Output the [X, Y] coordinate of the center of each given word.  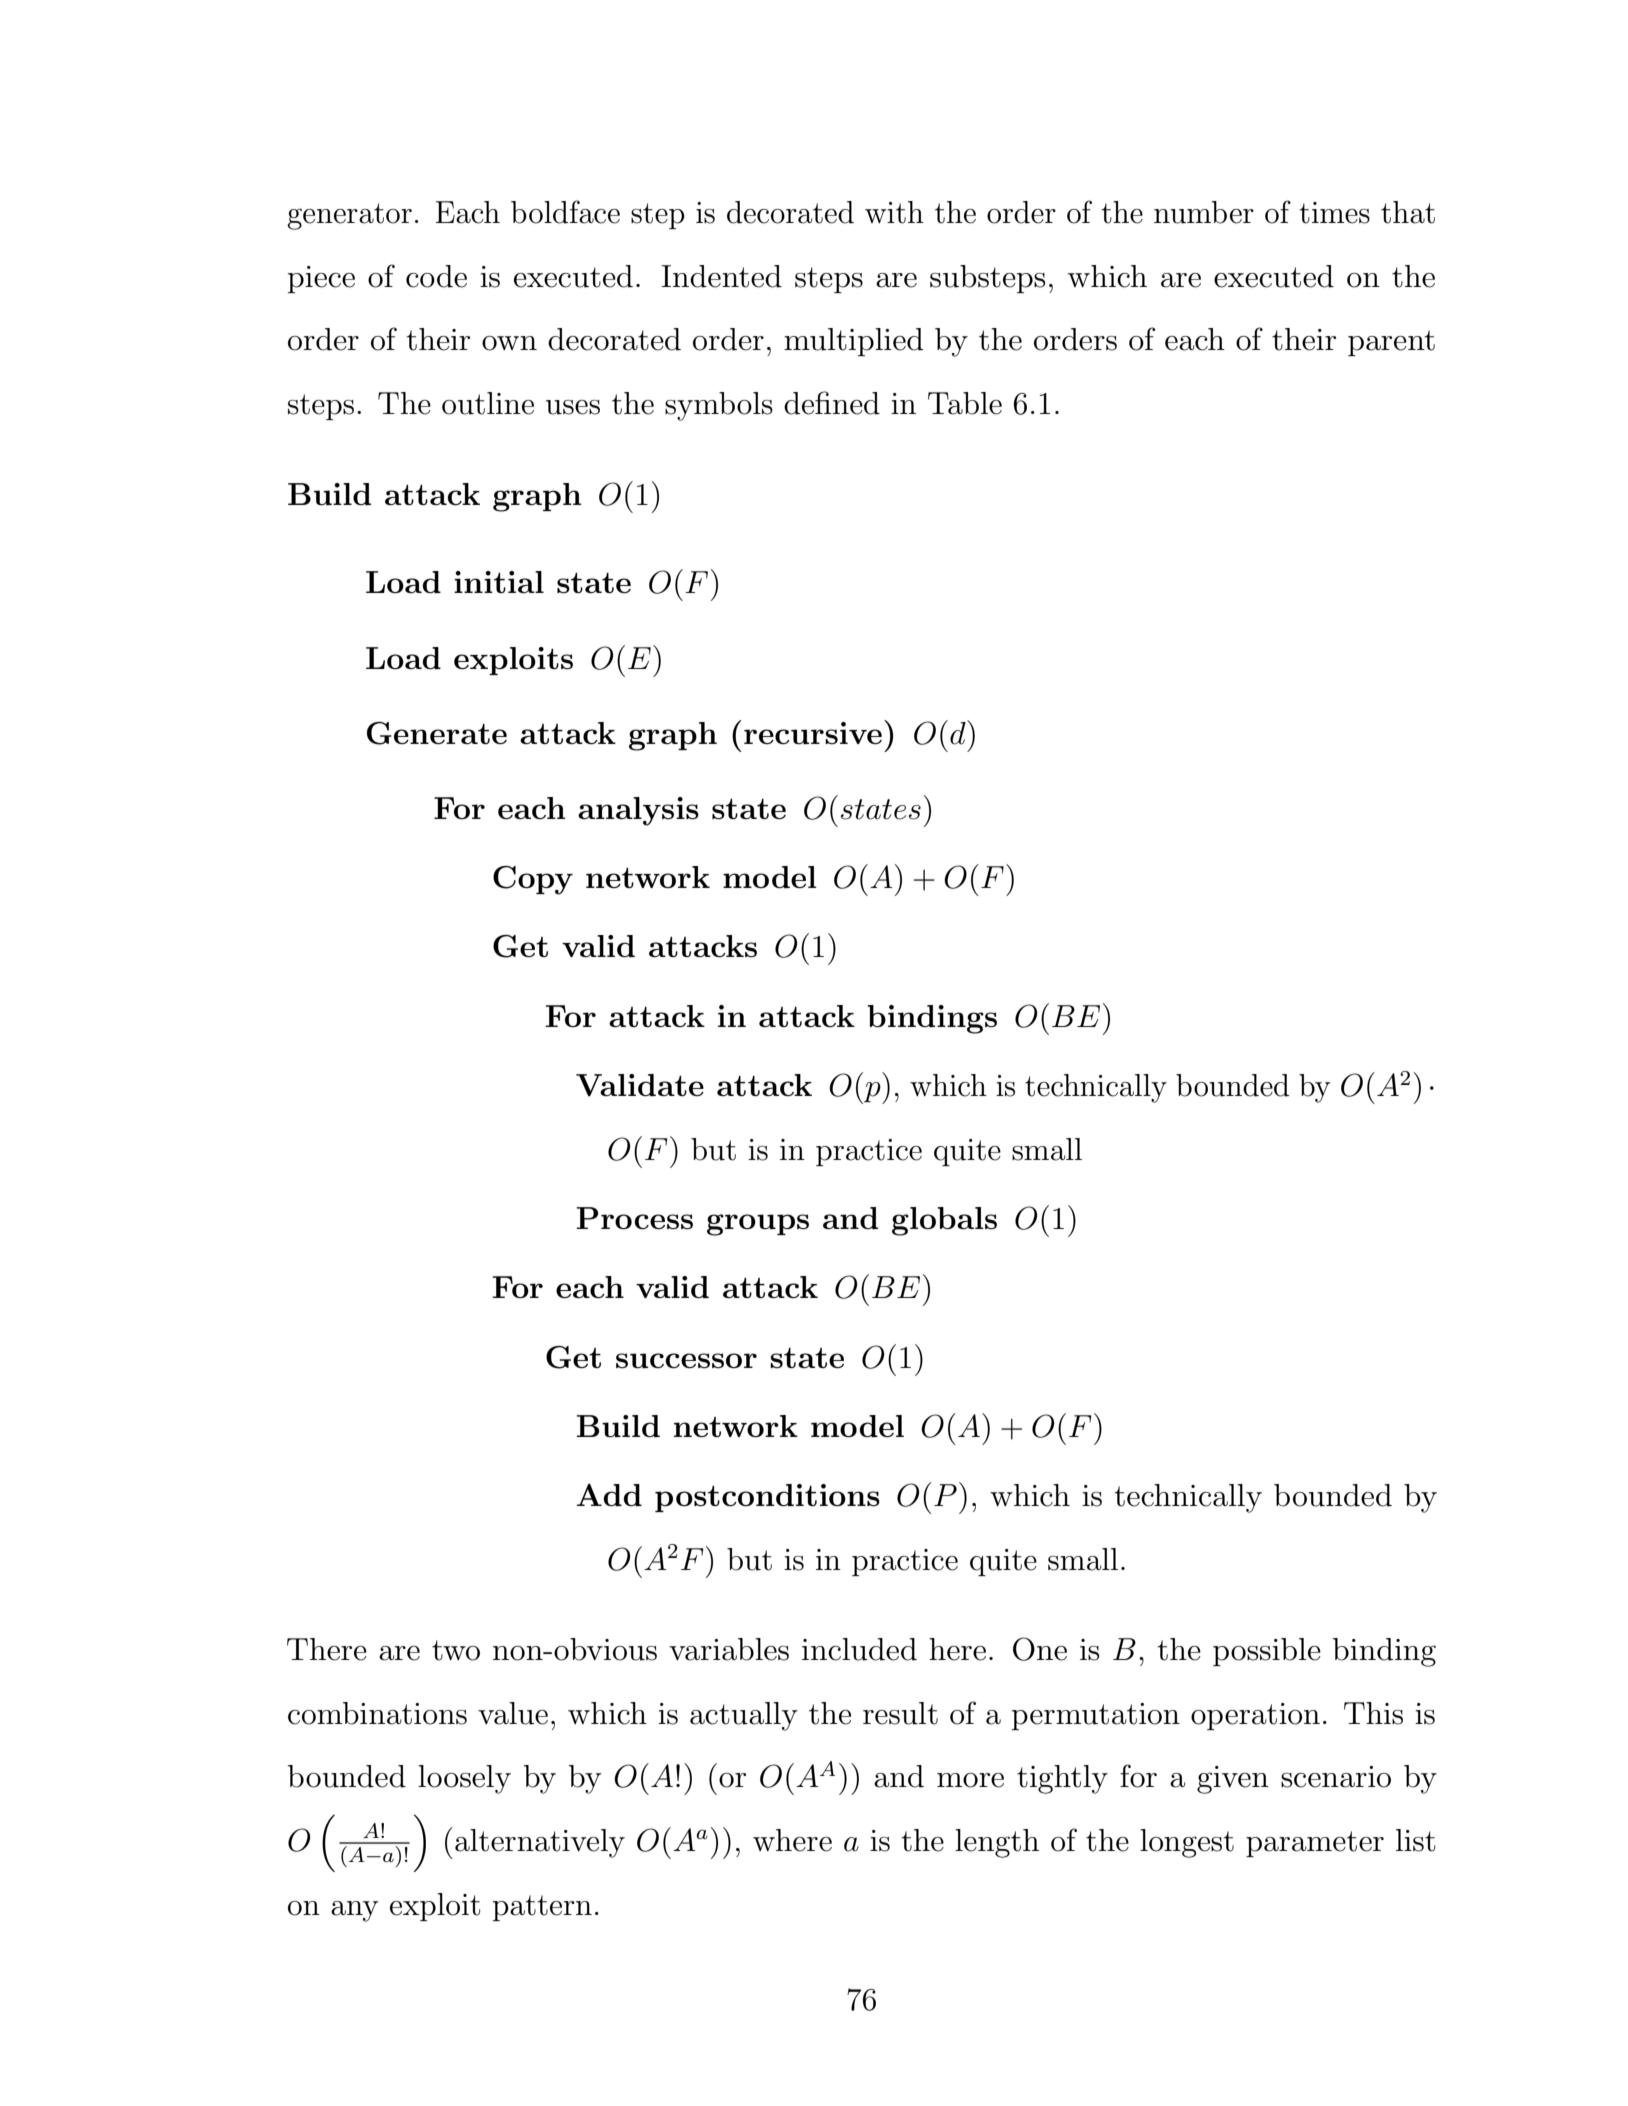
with [894, 212]
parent [1391, 343]
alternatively [540, 1843]
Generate [437, 733]
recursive [813, 733]
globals [944, 1221]
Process [634, 1218]
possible [1267, 1652]
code [436, 276]
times [1334, 213]
